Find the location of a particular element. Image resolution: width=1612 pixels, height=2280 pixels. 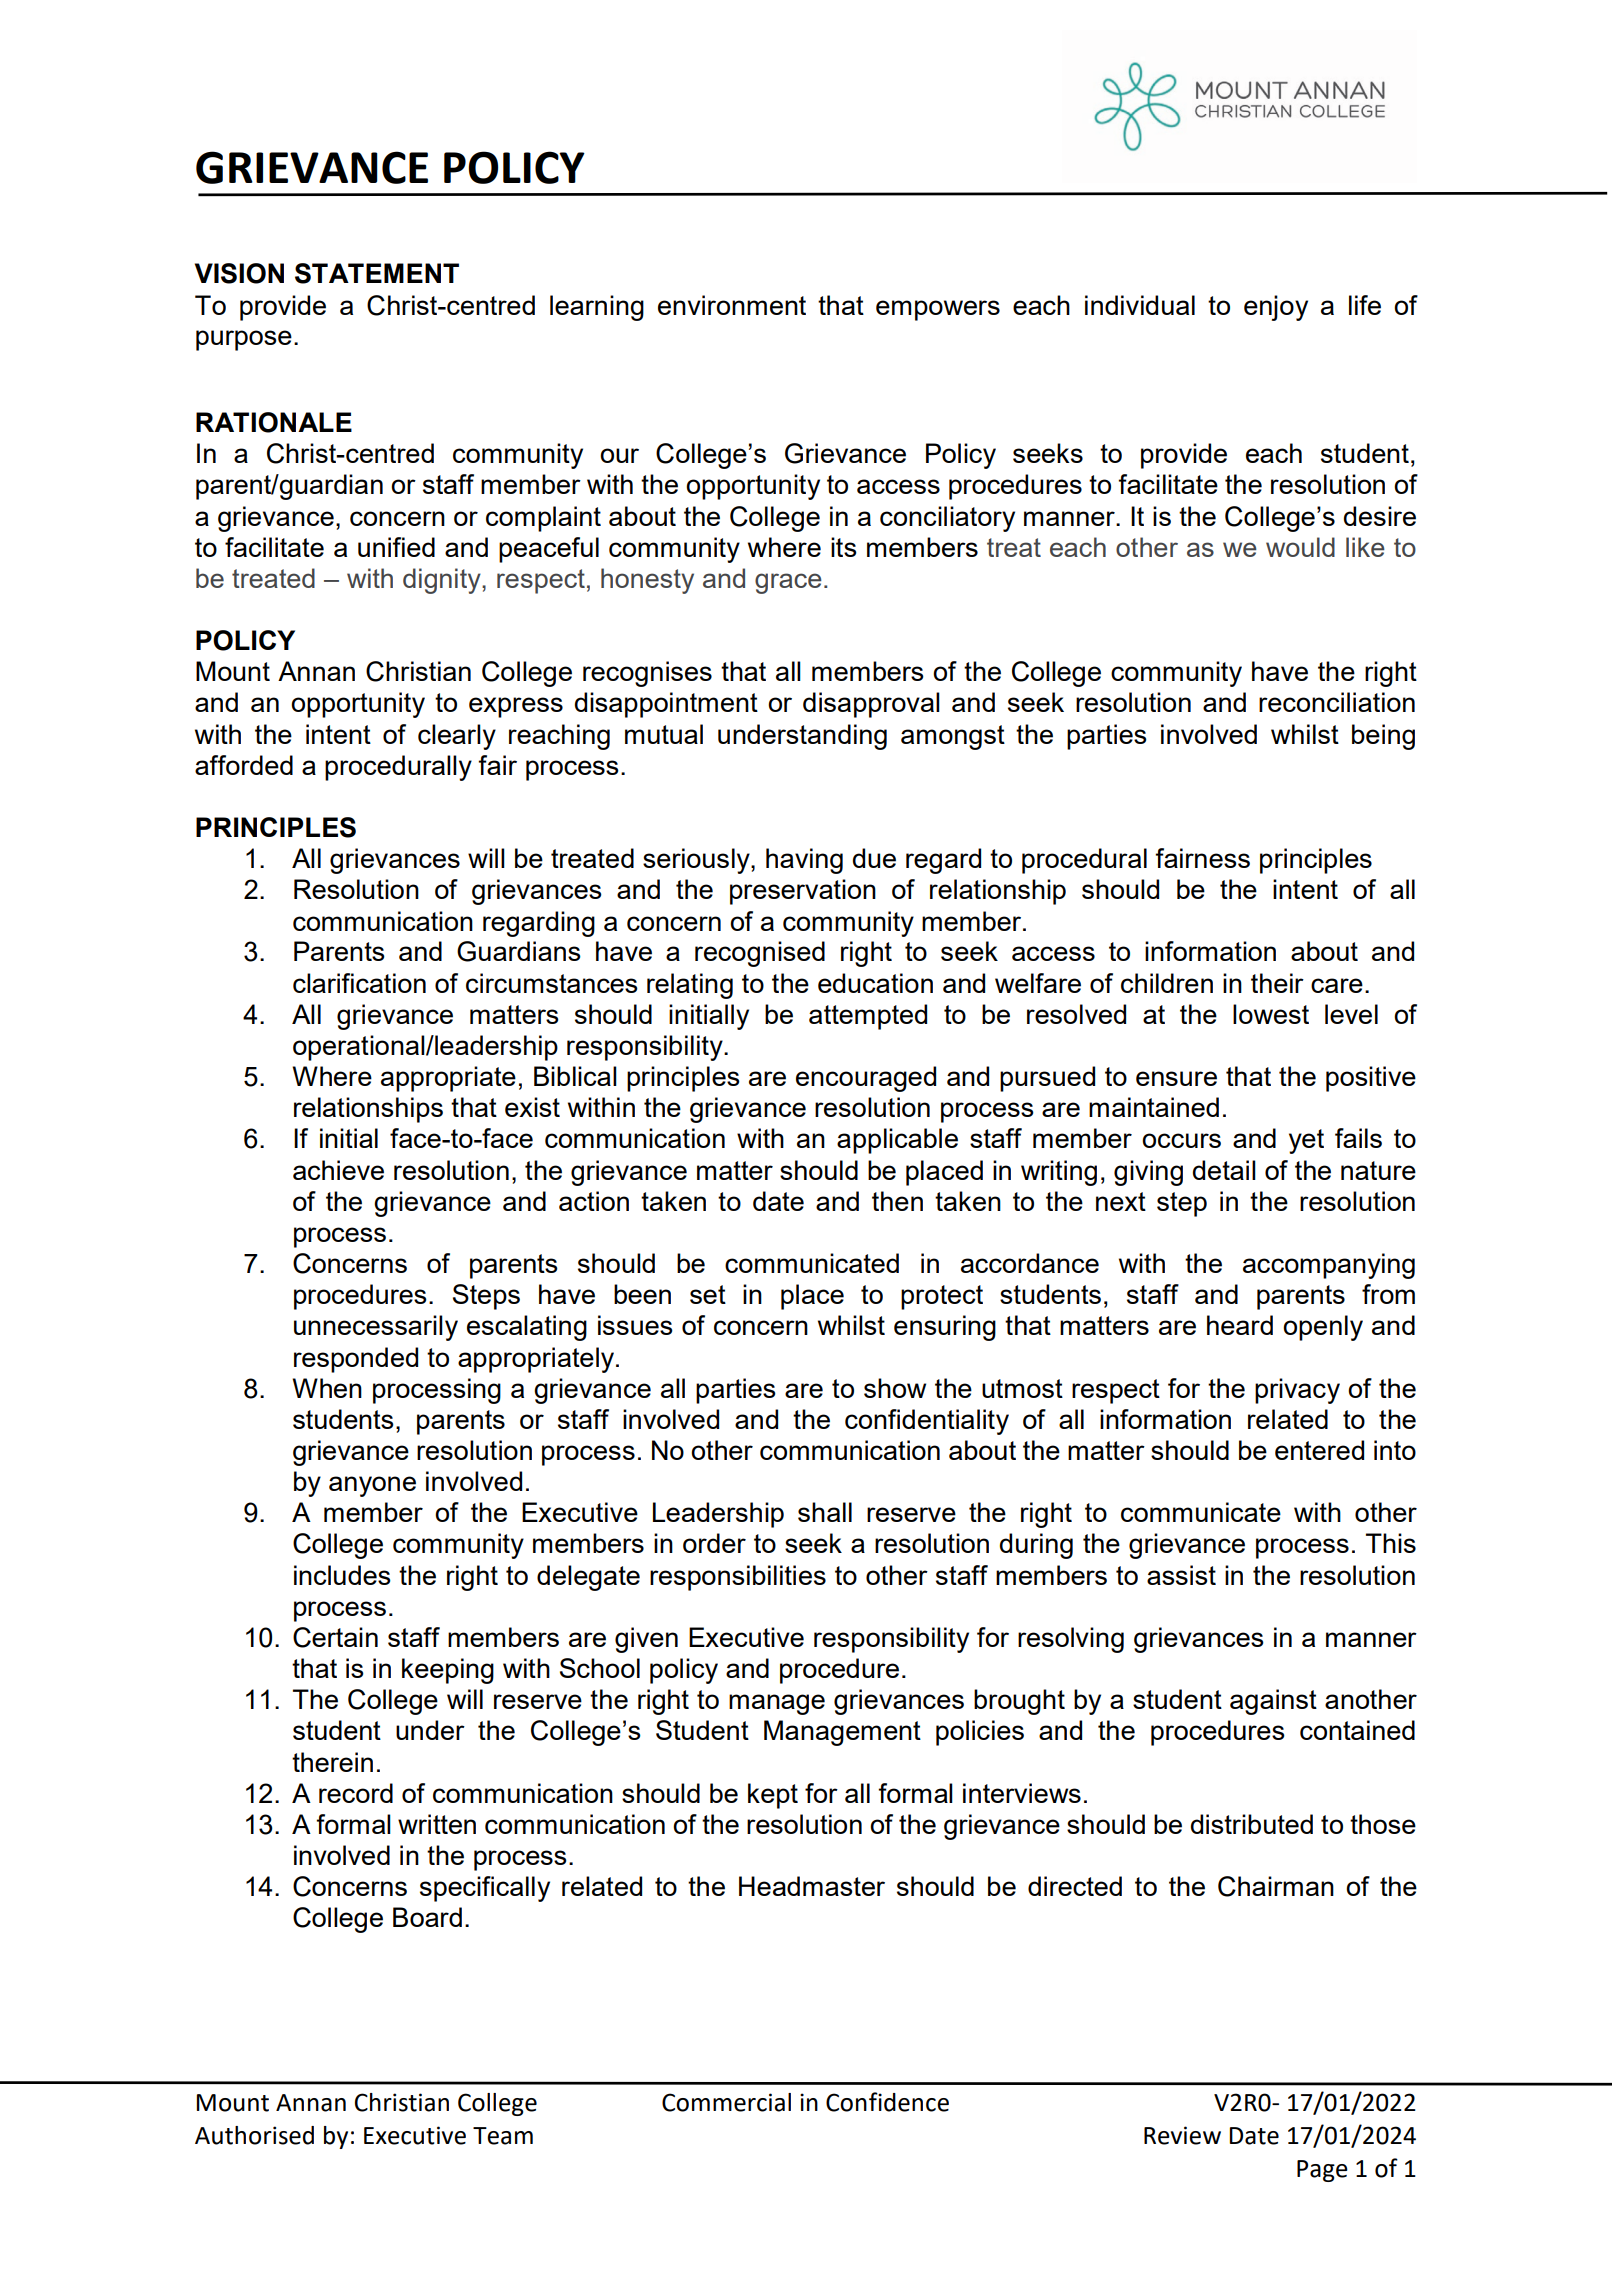

enjoy is located at coordinates (1276, 308).
